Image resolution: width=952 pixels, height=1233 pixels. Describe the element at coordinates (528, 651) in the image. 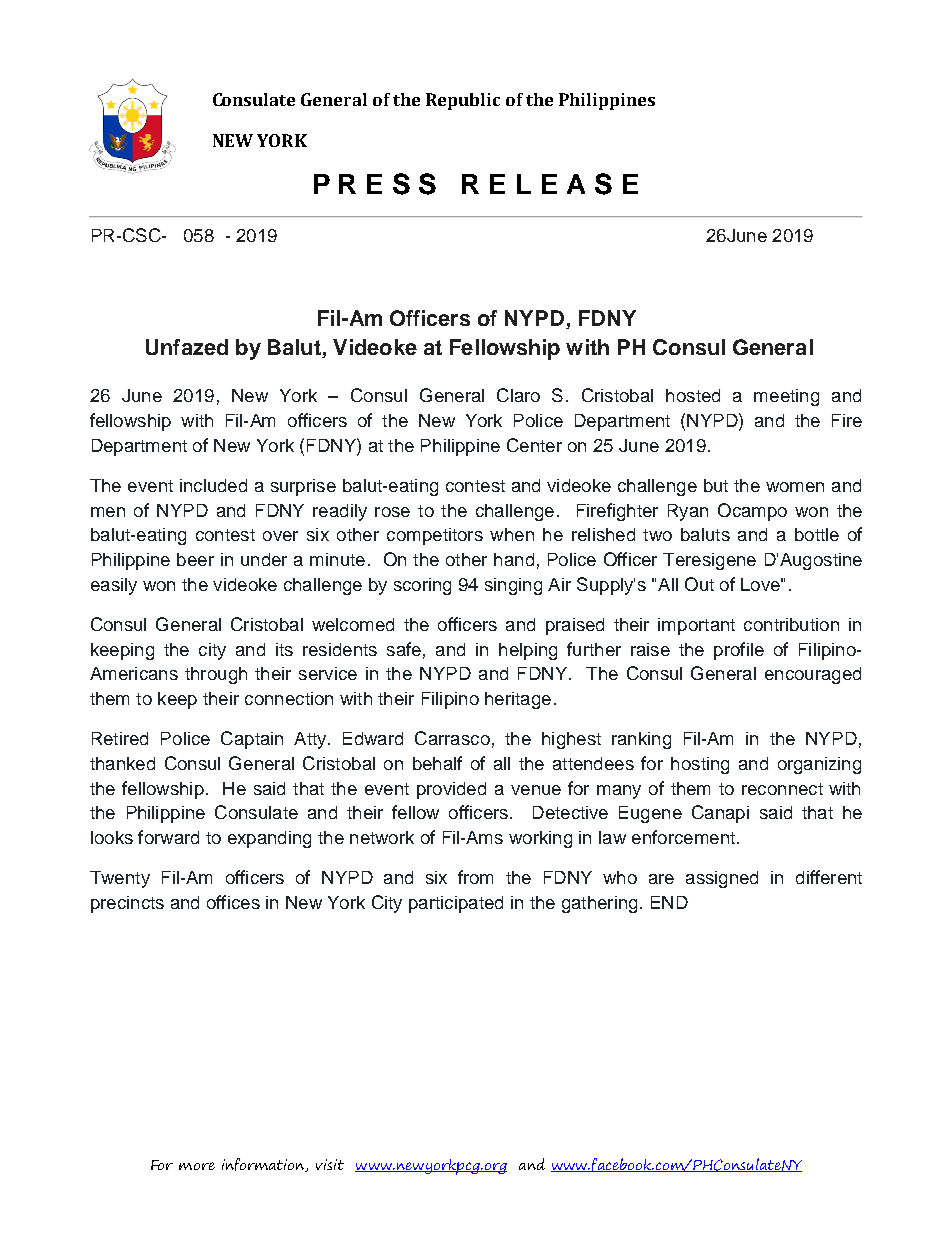

I see `helping` at that location.
